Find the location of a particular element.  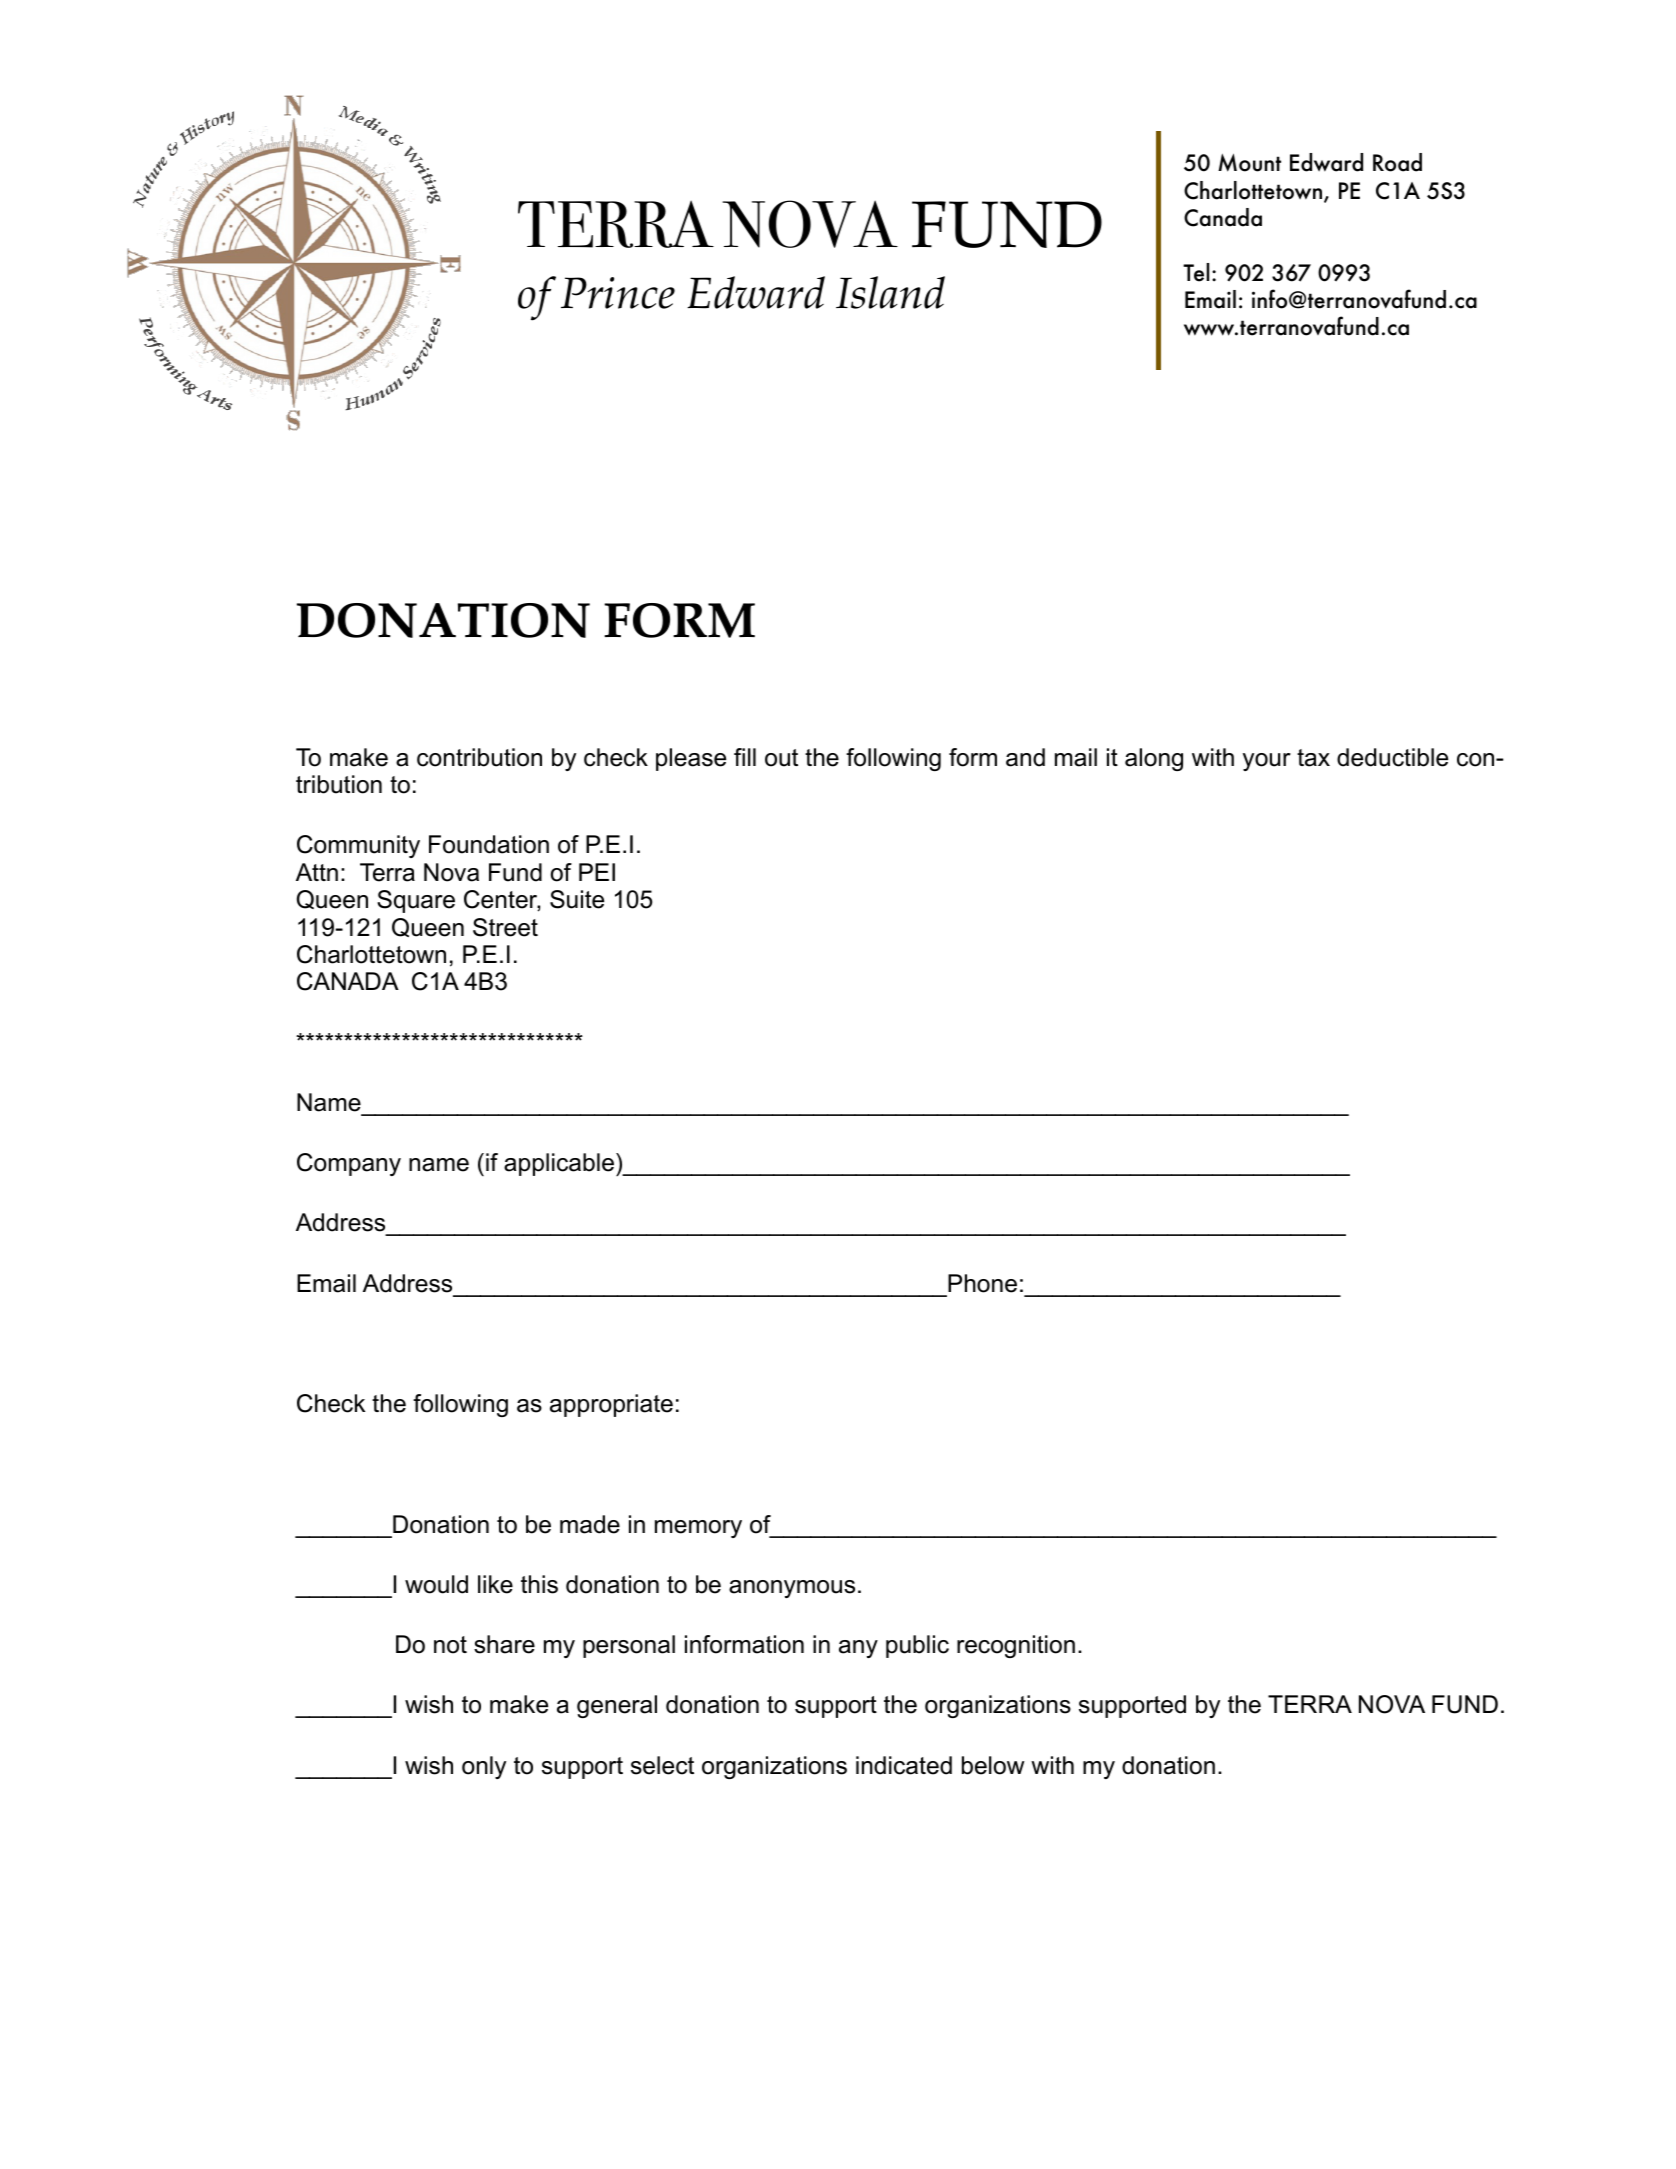

Street is located at coordinates (505, 927).
